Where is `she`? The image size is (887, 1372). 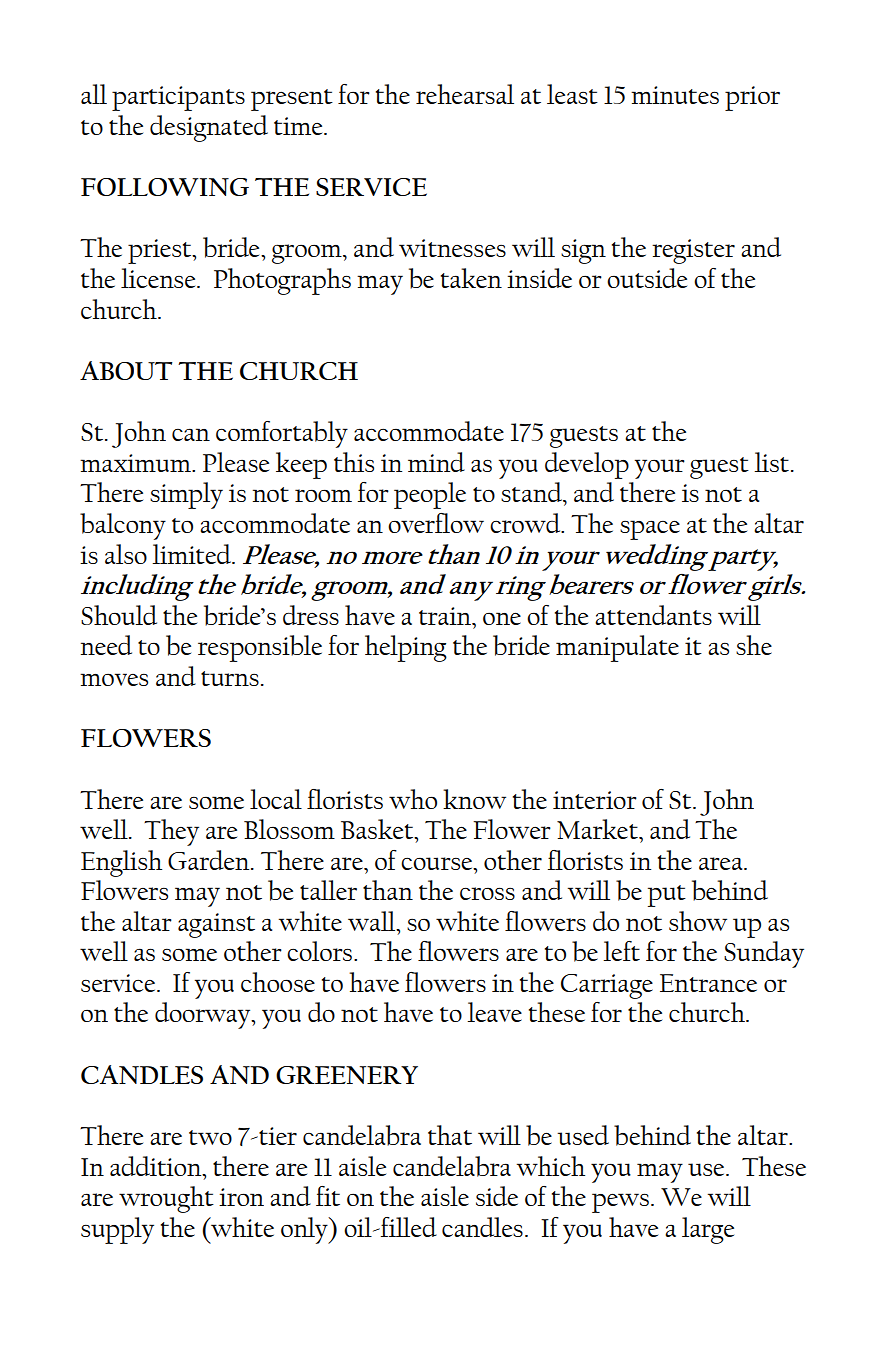 she is located at coordinates (754, 645).
